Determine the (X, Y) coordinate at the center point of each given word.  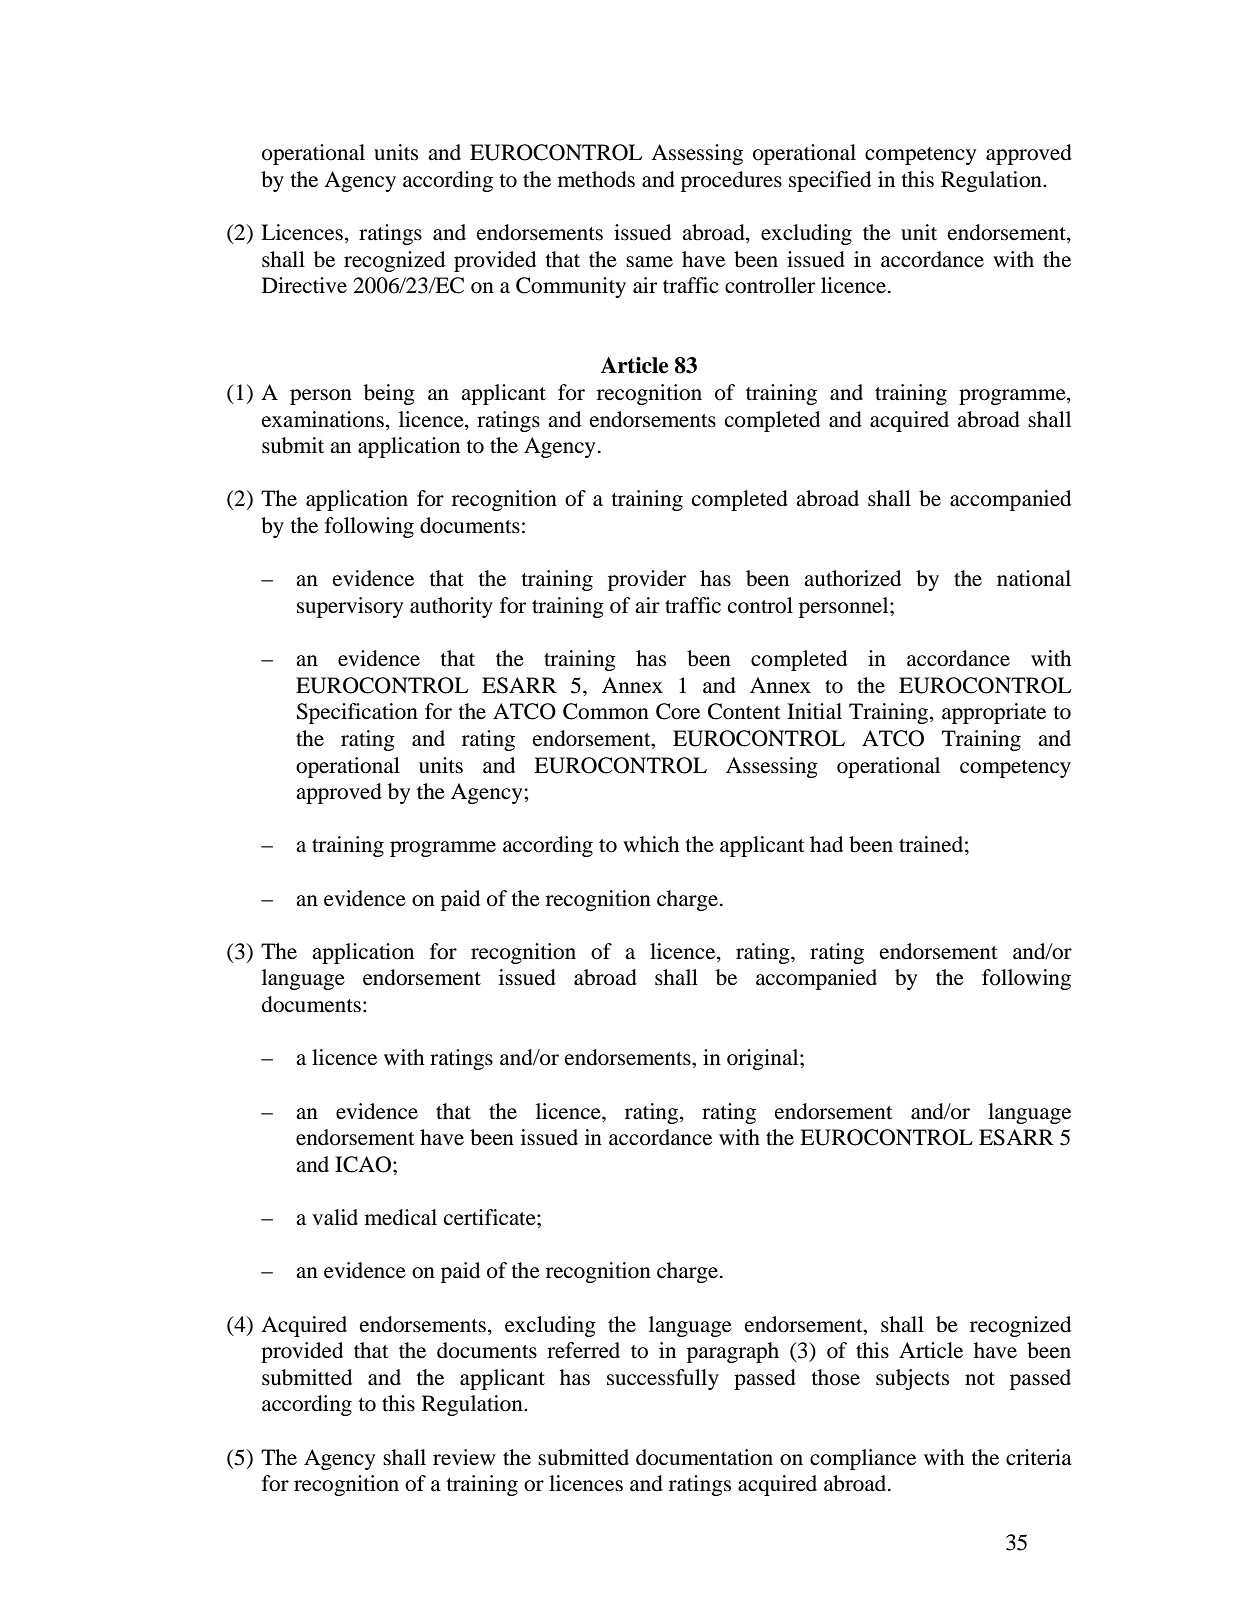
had (826, 844)
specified (830, 181)
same (649, 262)
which (651, 844)
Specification (357, 713)
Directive (304, 285)
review (464, 1457)
